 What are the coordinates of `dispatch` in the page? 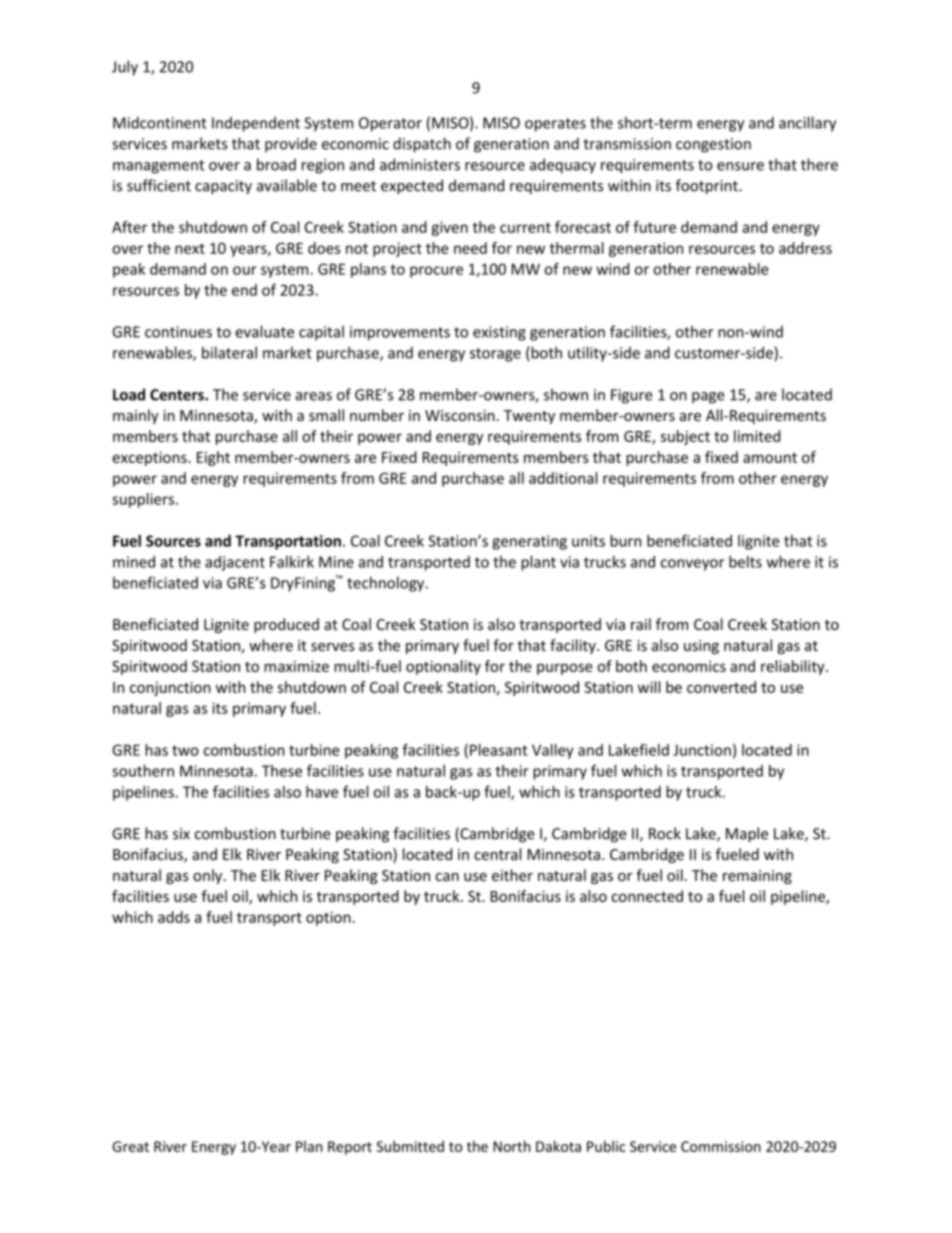 It's located at (422, 145).
